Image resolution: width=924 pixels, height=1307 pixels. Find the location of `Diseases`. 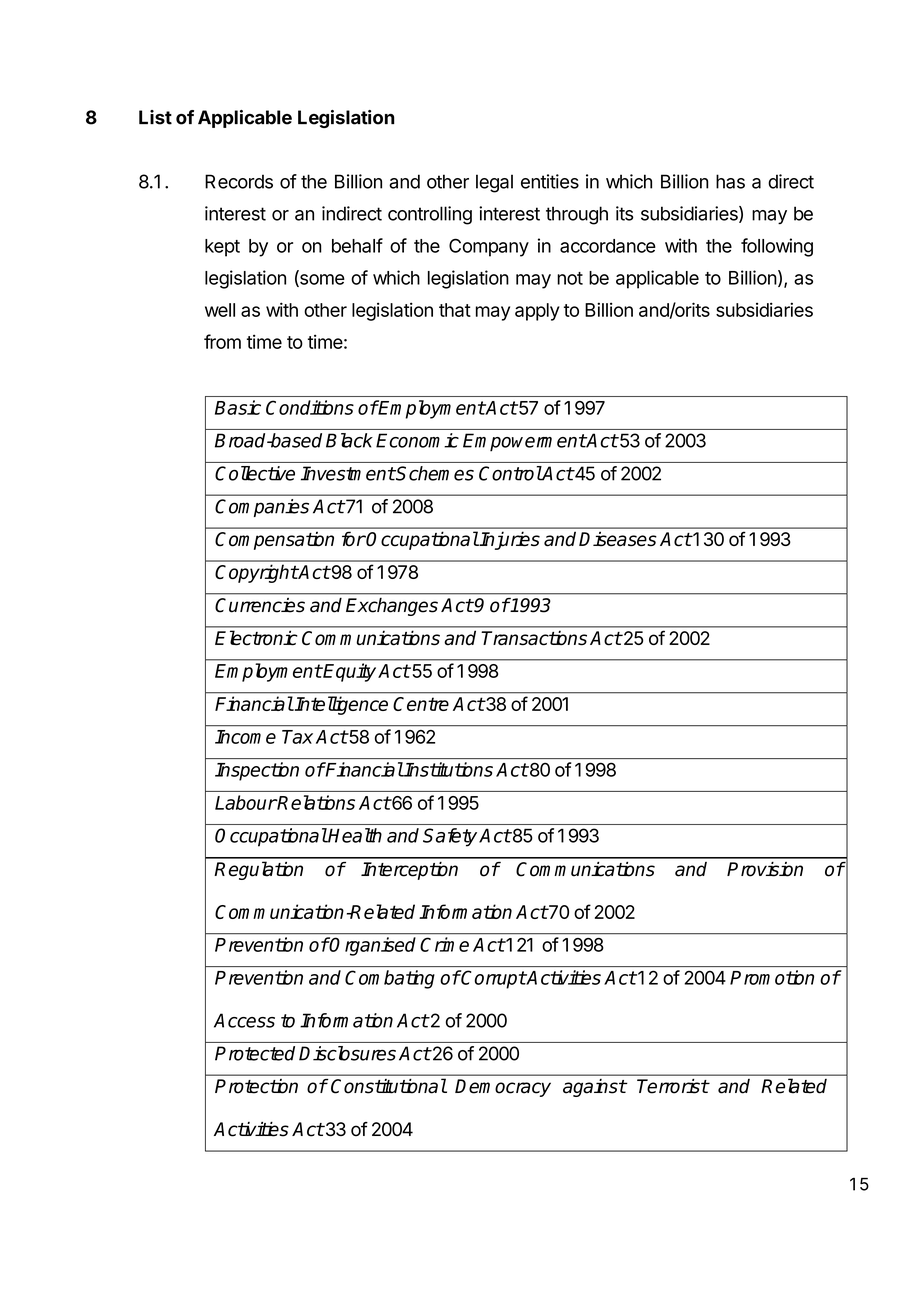

Diseases is located at coordinates (618, 539).
